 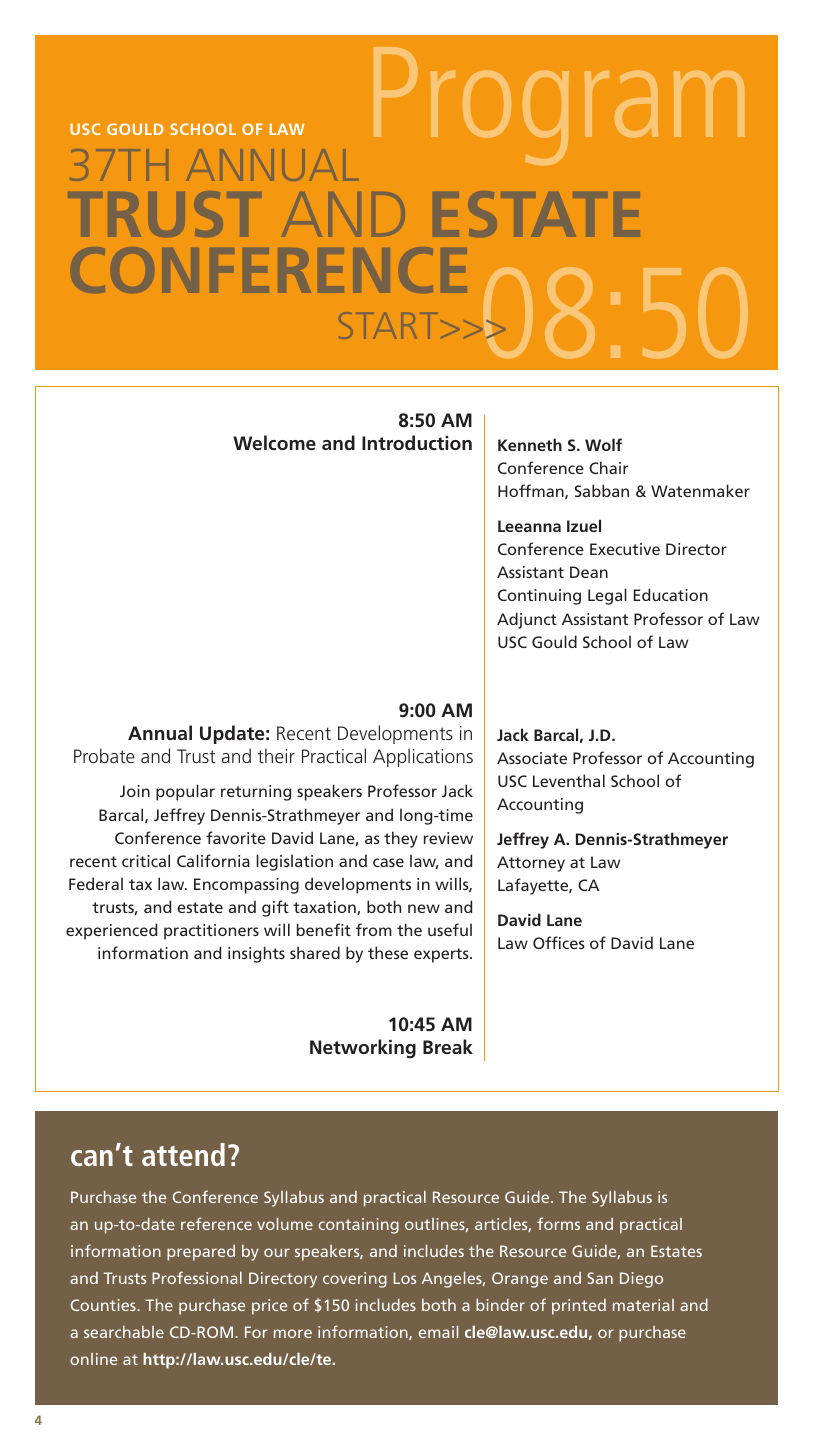 I want to click on practitioners, so click(x=211, y=932).
